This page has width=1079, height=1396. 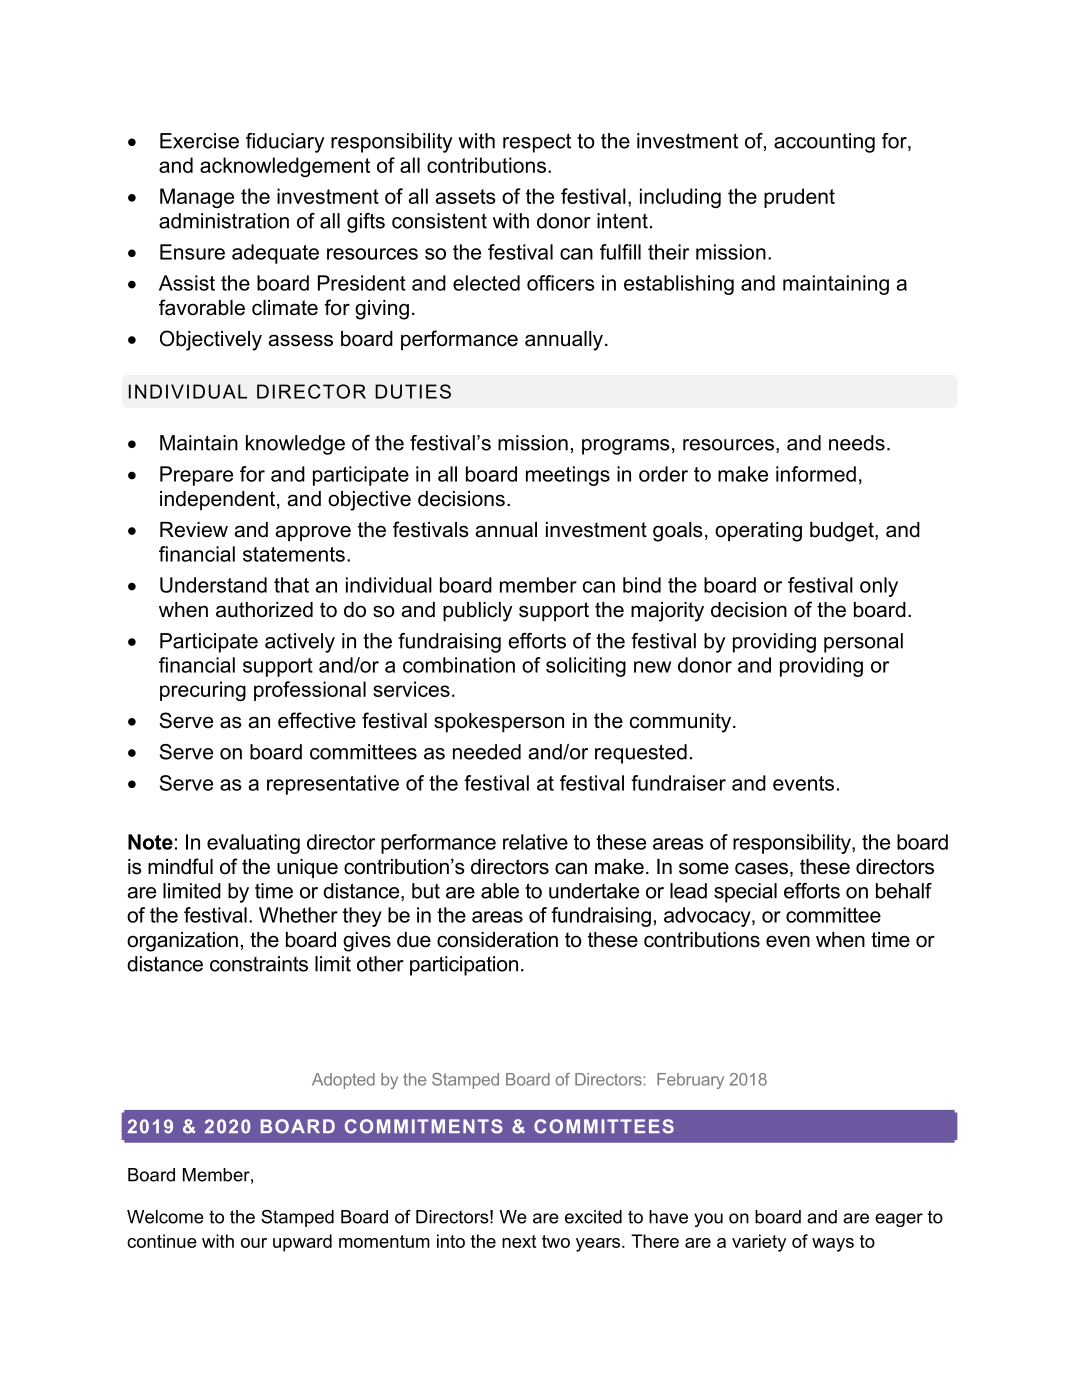 What do you see at coordinates (863, 643) in the page?
I see `personal` at bounding box center [863, 643].
